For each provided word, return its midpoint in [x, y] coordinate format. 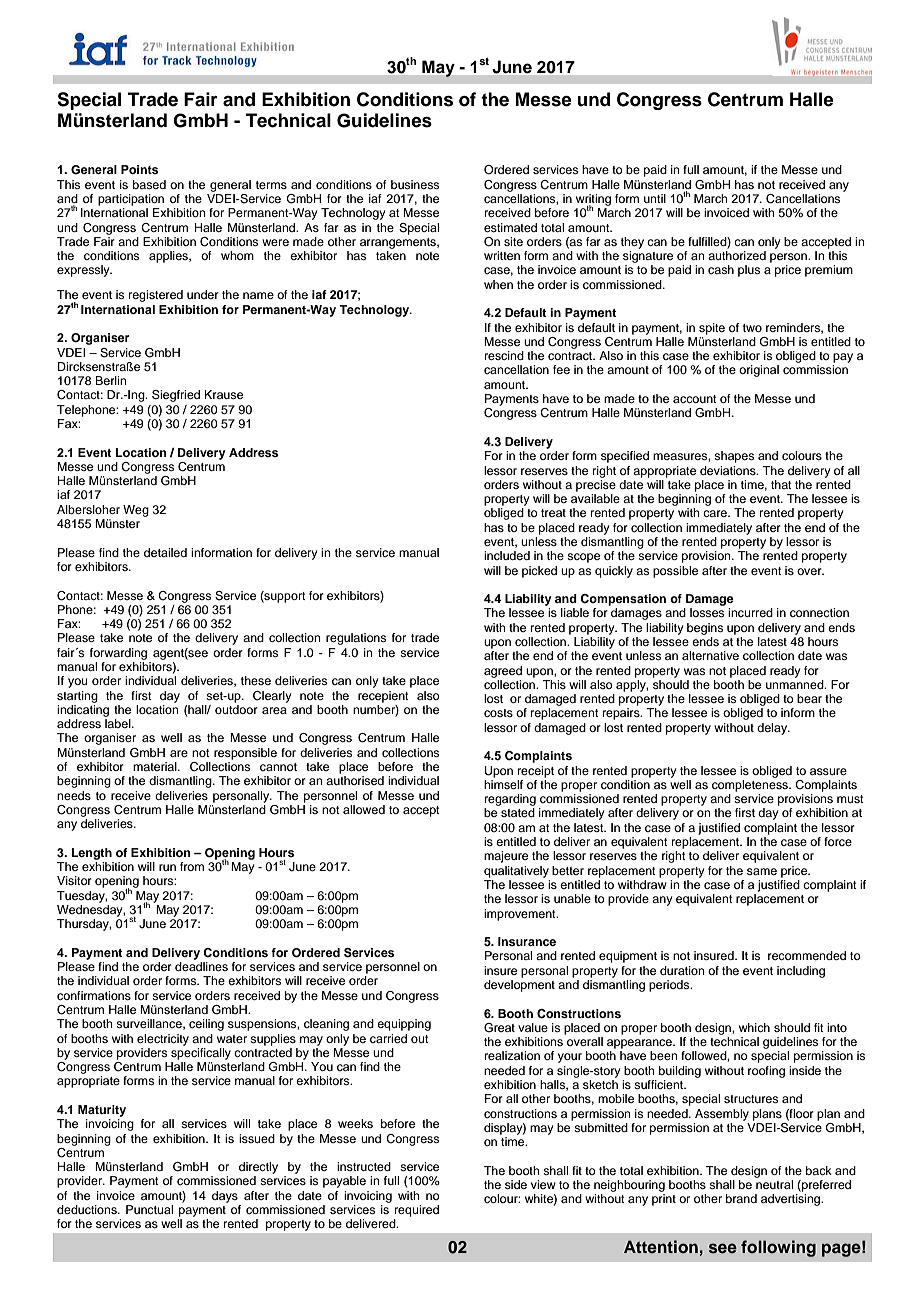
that [781, 484]
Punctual [149, 1209]
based [149, 184]
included [507, 555]
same [762, 871]
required [417, 1211]
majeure [506, 857]
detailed [165, 552]
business [415, 184]
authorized [737, 255]
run [167, 867]
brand [741, 1198]
